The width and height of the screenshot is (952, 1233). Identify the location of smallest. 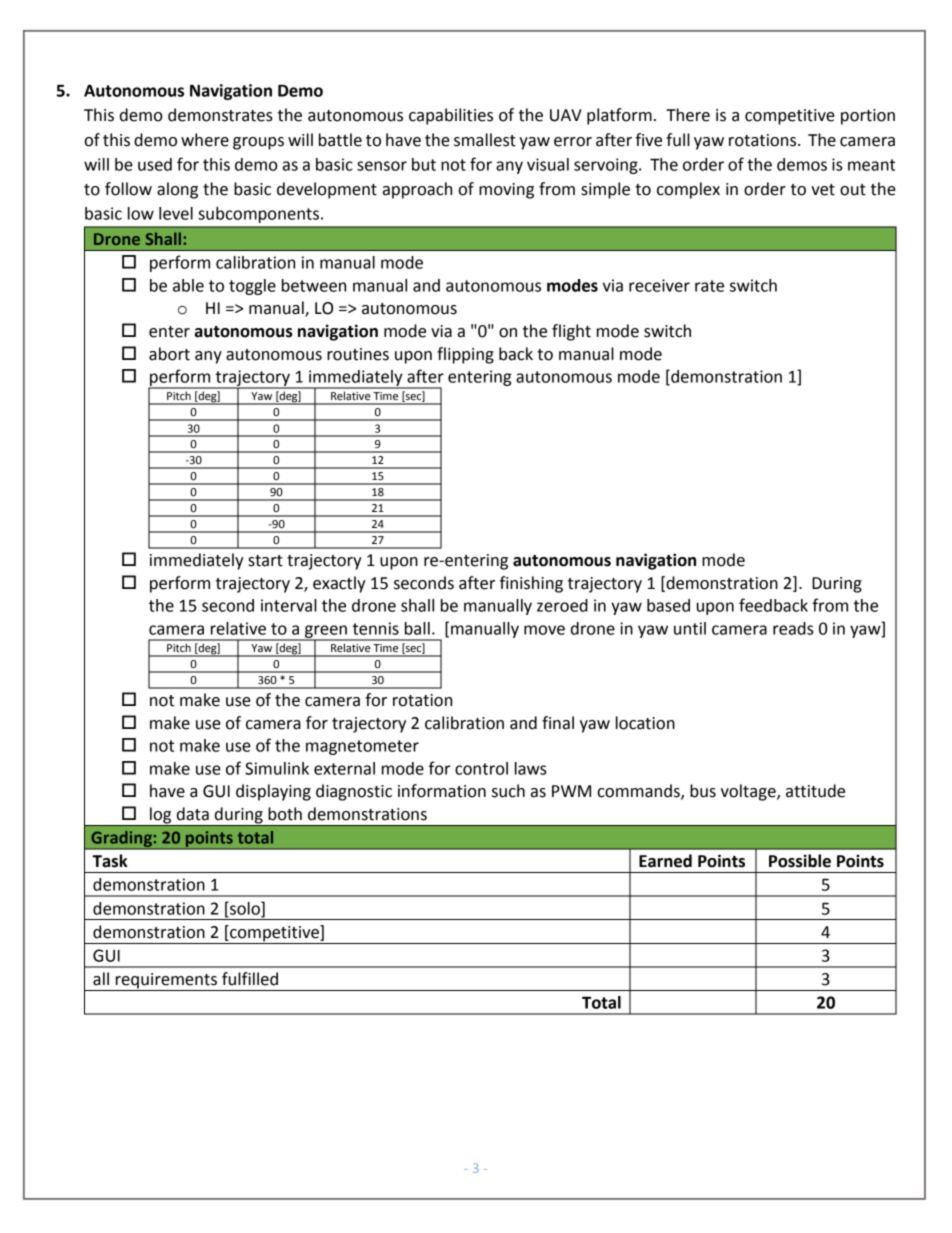
(485, 140).
